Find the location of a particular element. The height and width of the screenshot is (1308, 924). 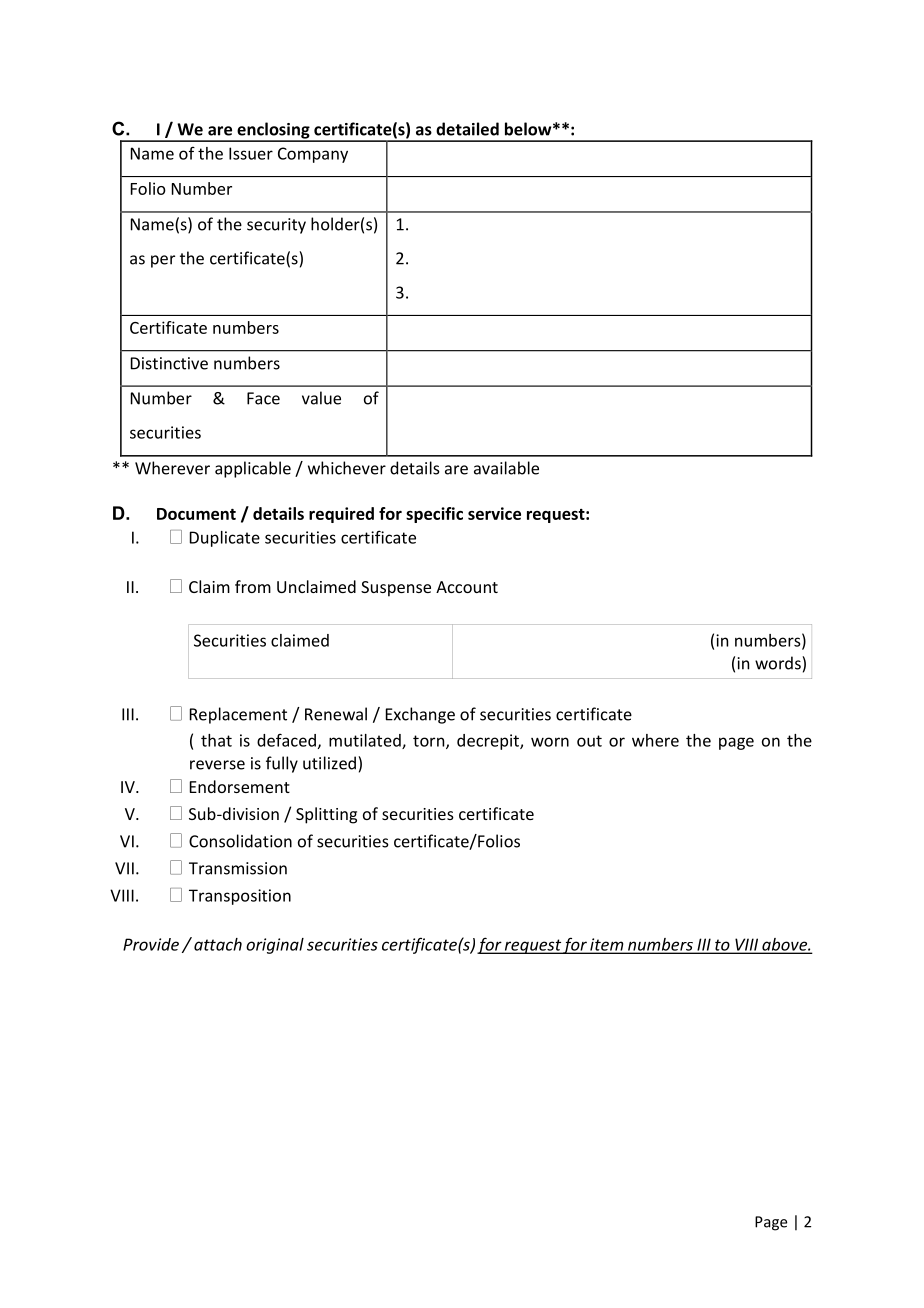

detailed is located at coordinates (467, 129).
